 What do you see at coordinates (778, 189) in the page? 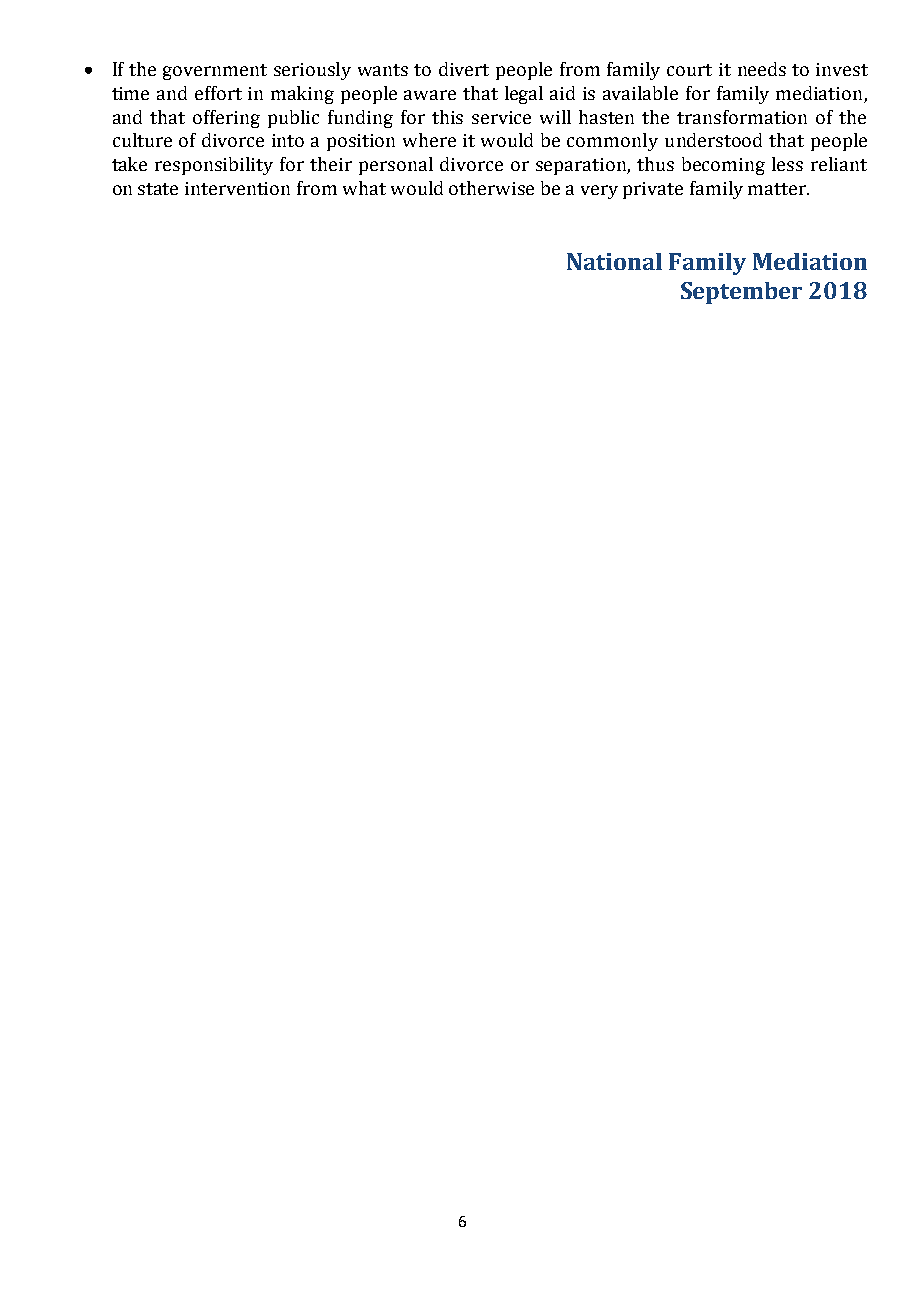
I see `matter` at bounding box center [778, 189].
